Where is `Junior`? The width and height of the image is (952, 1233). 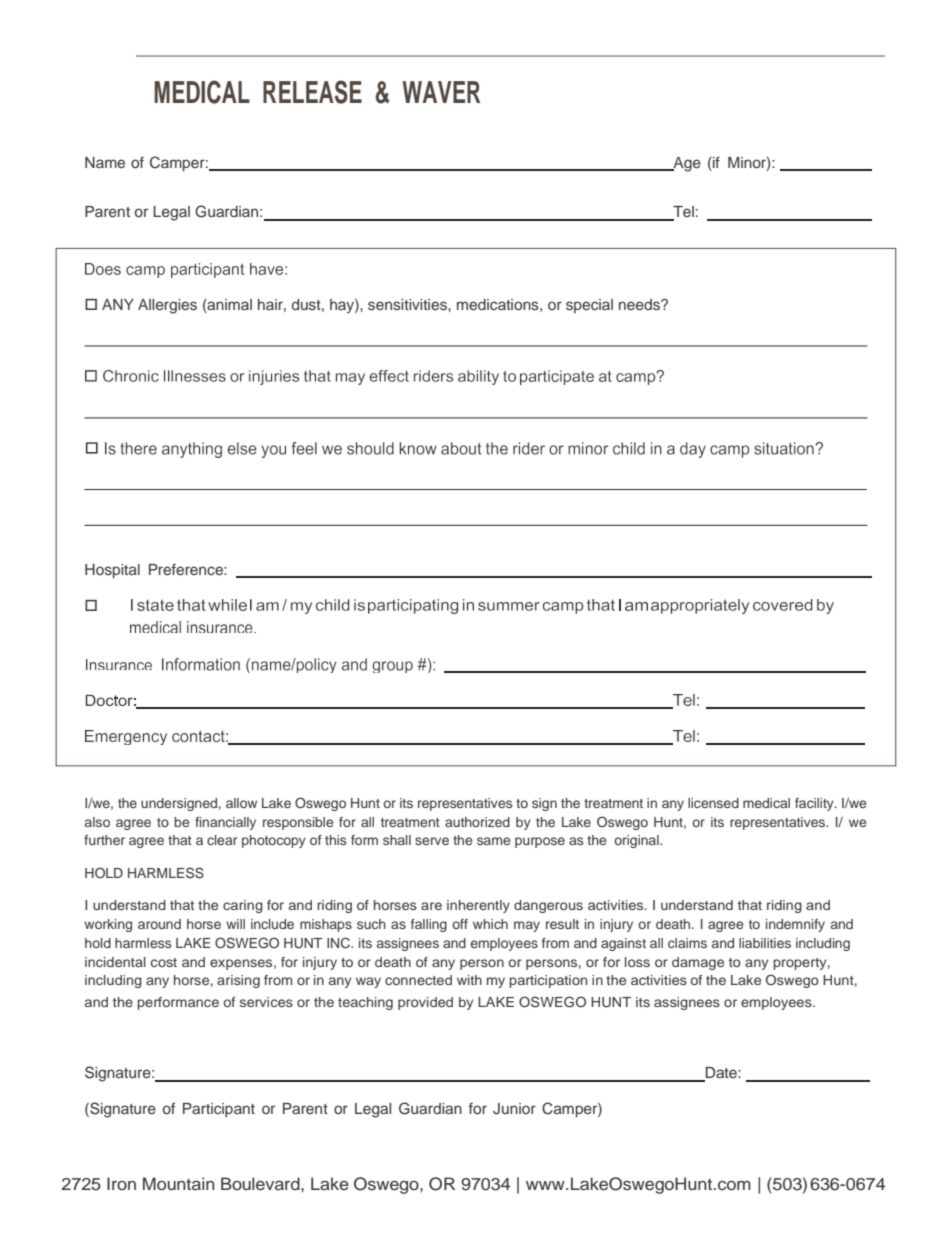 Junior is located at coordinates (514, 1109).
